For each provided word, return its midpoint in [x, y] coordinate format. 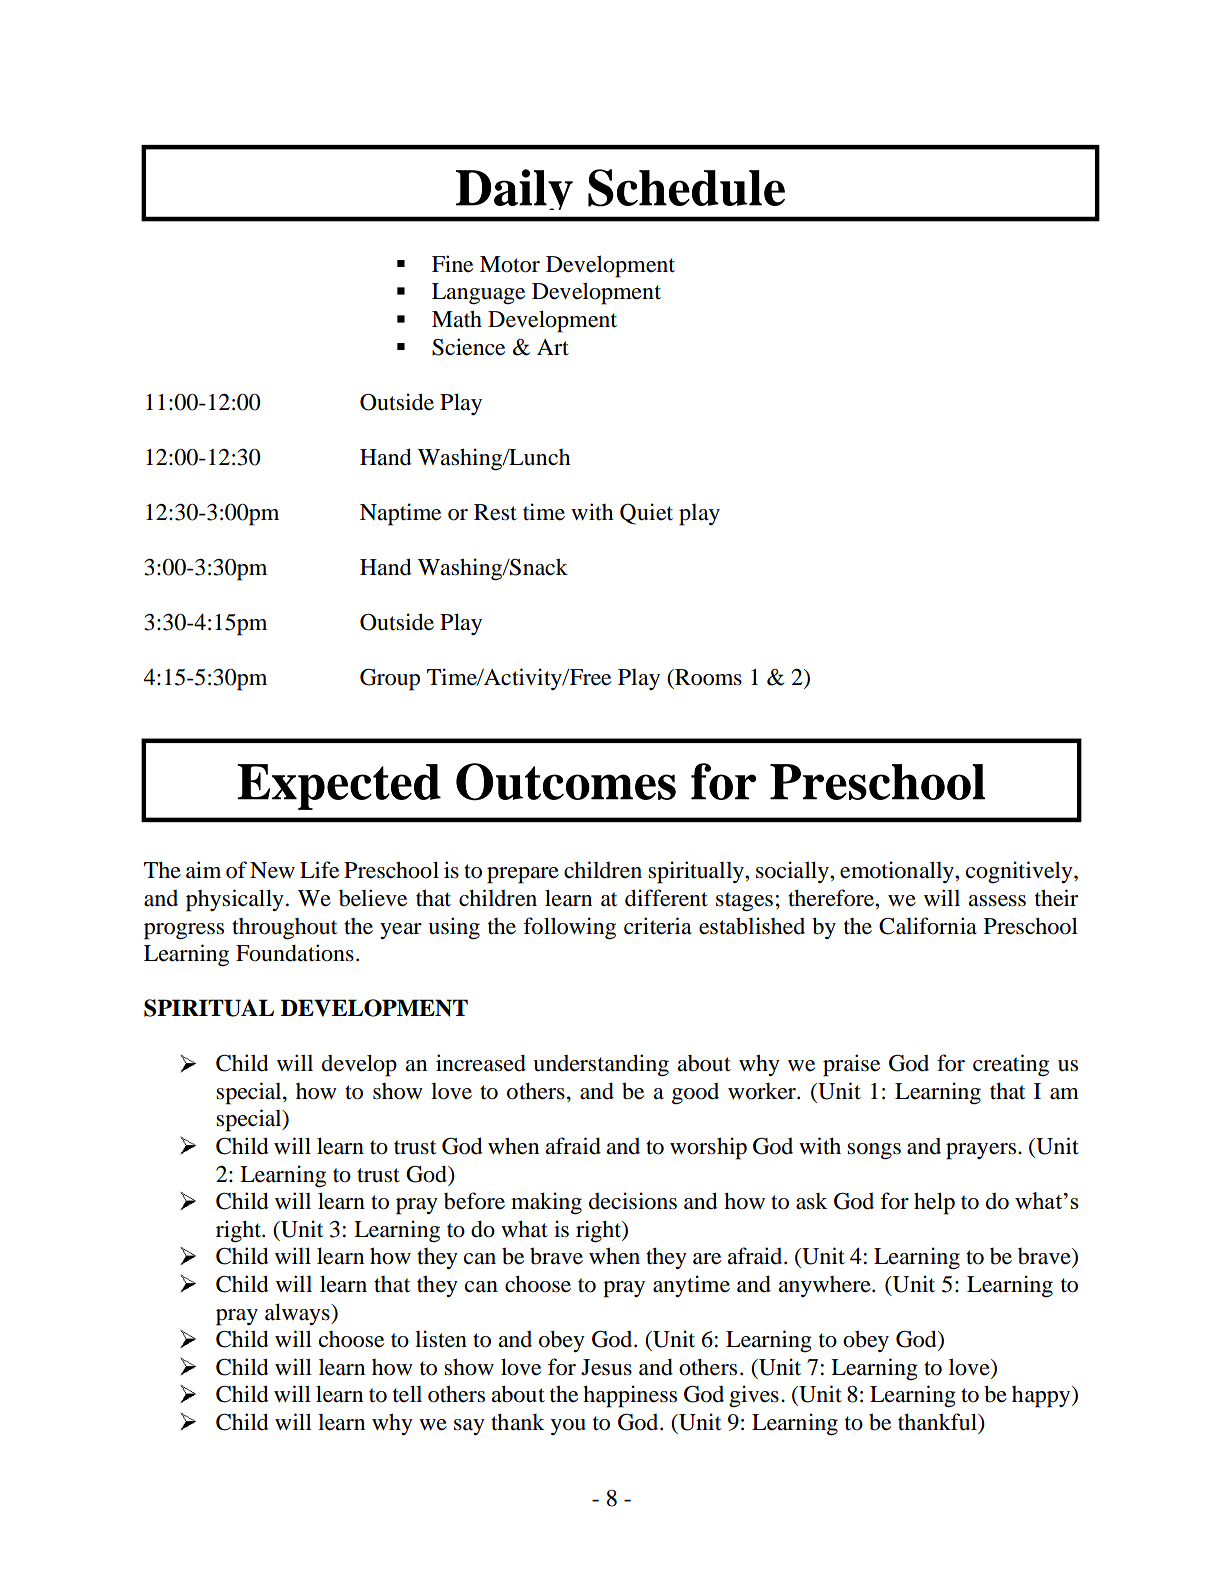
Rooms [707, 677]
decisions [633, 1201]
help [934, 1203]
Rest [495, 512]
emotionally [898, 872]
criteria [658, 926]
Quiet [646, 514]
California [928, 926]
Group [390, 679]
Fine [452, 264]
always [298, 1314]
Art [553, 347]
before [474, 1201]
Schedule [686, 188]
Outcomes [566, 782]
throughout [284, 929]
